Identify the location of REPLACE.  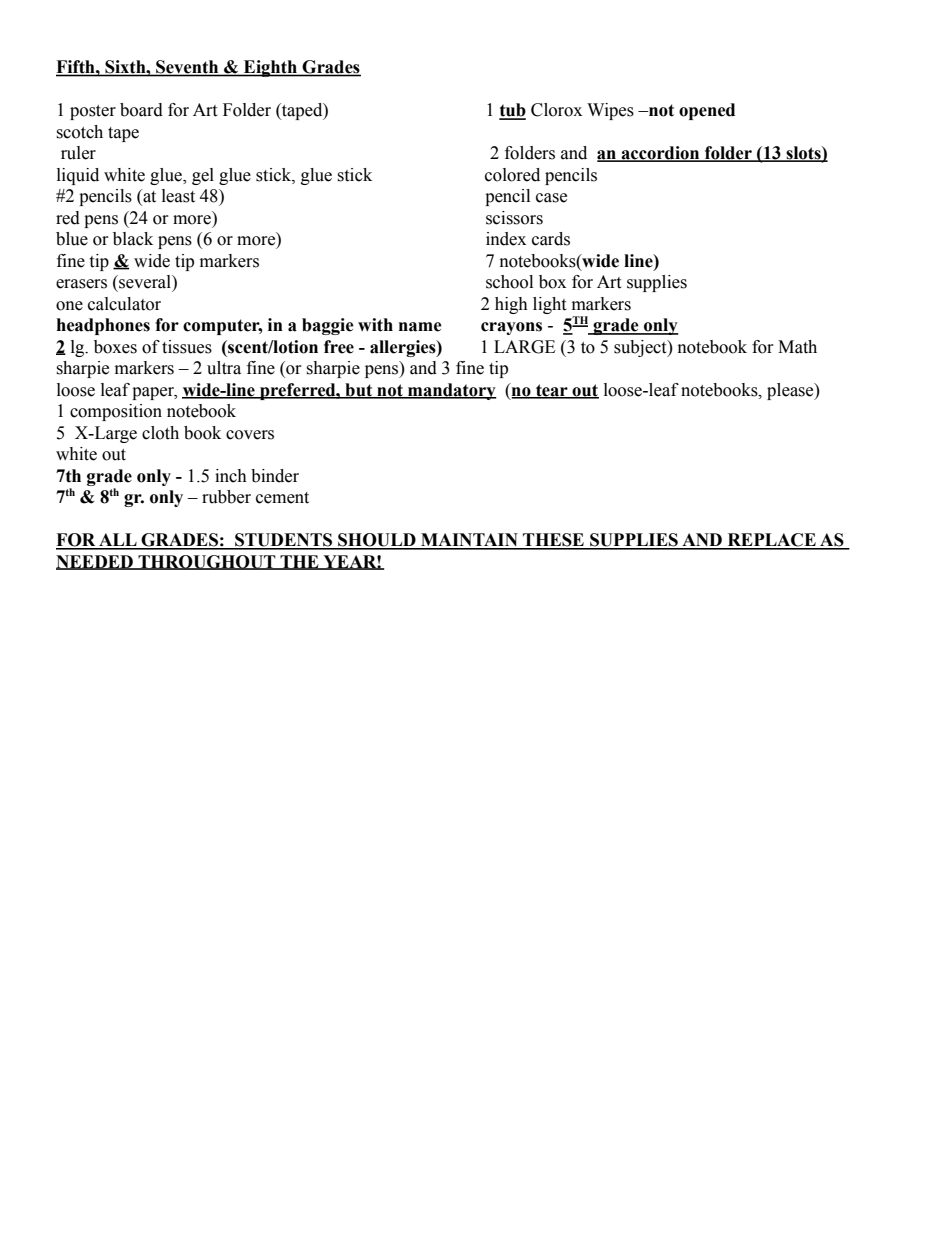
(771, 541).
